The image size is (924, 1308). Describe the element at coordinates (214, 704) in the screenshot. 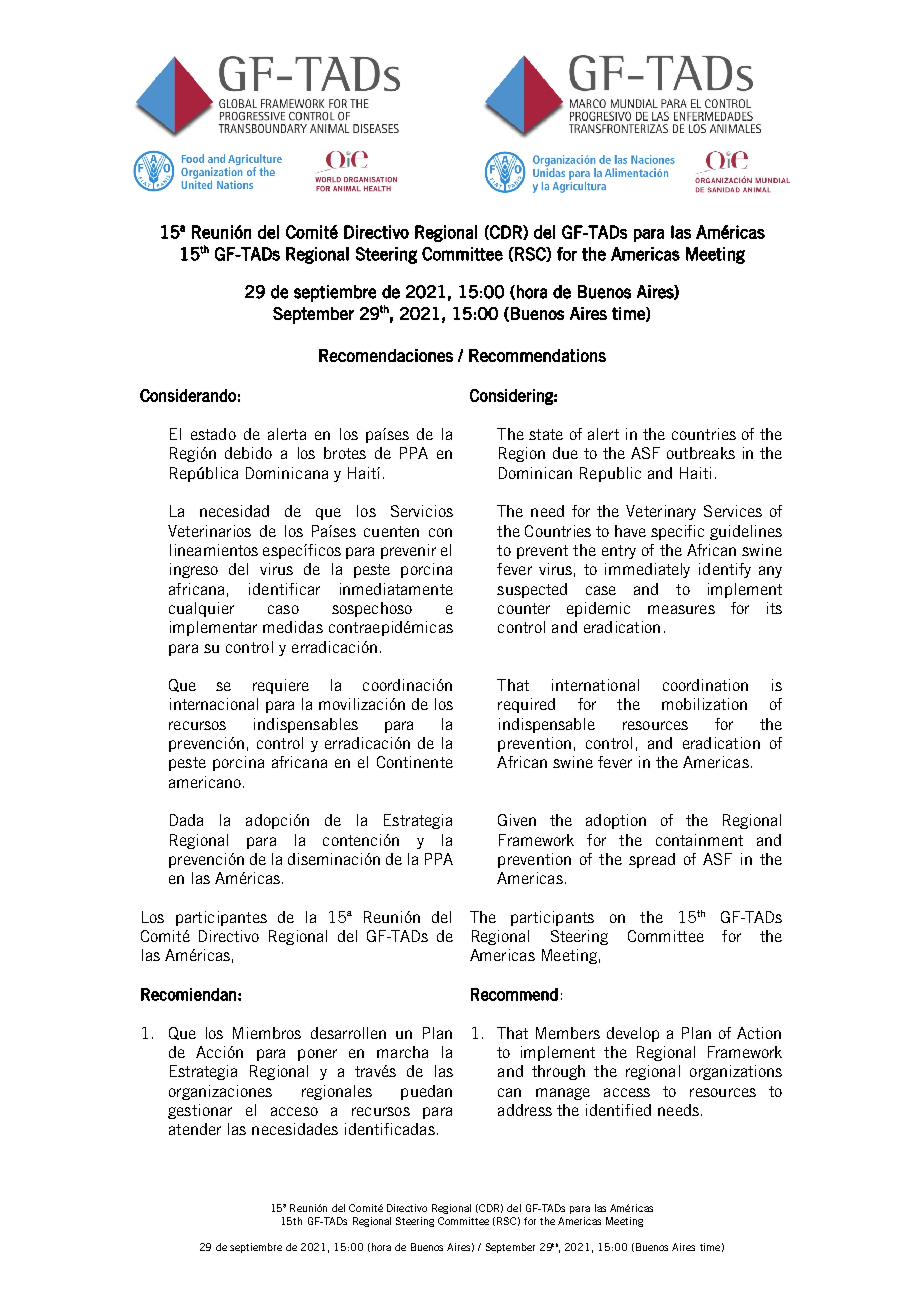

I see `internacional` at that location.
